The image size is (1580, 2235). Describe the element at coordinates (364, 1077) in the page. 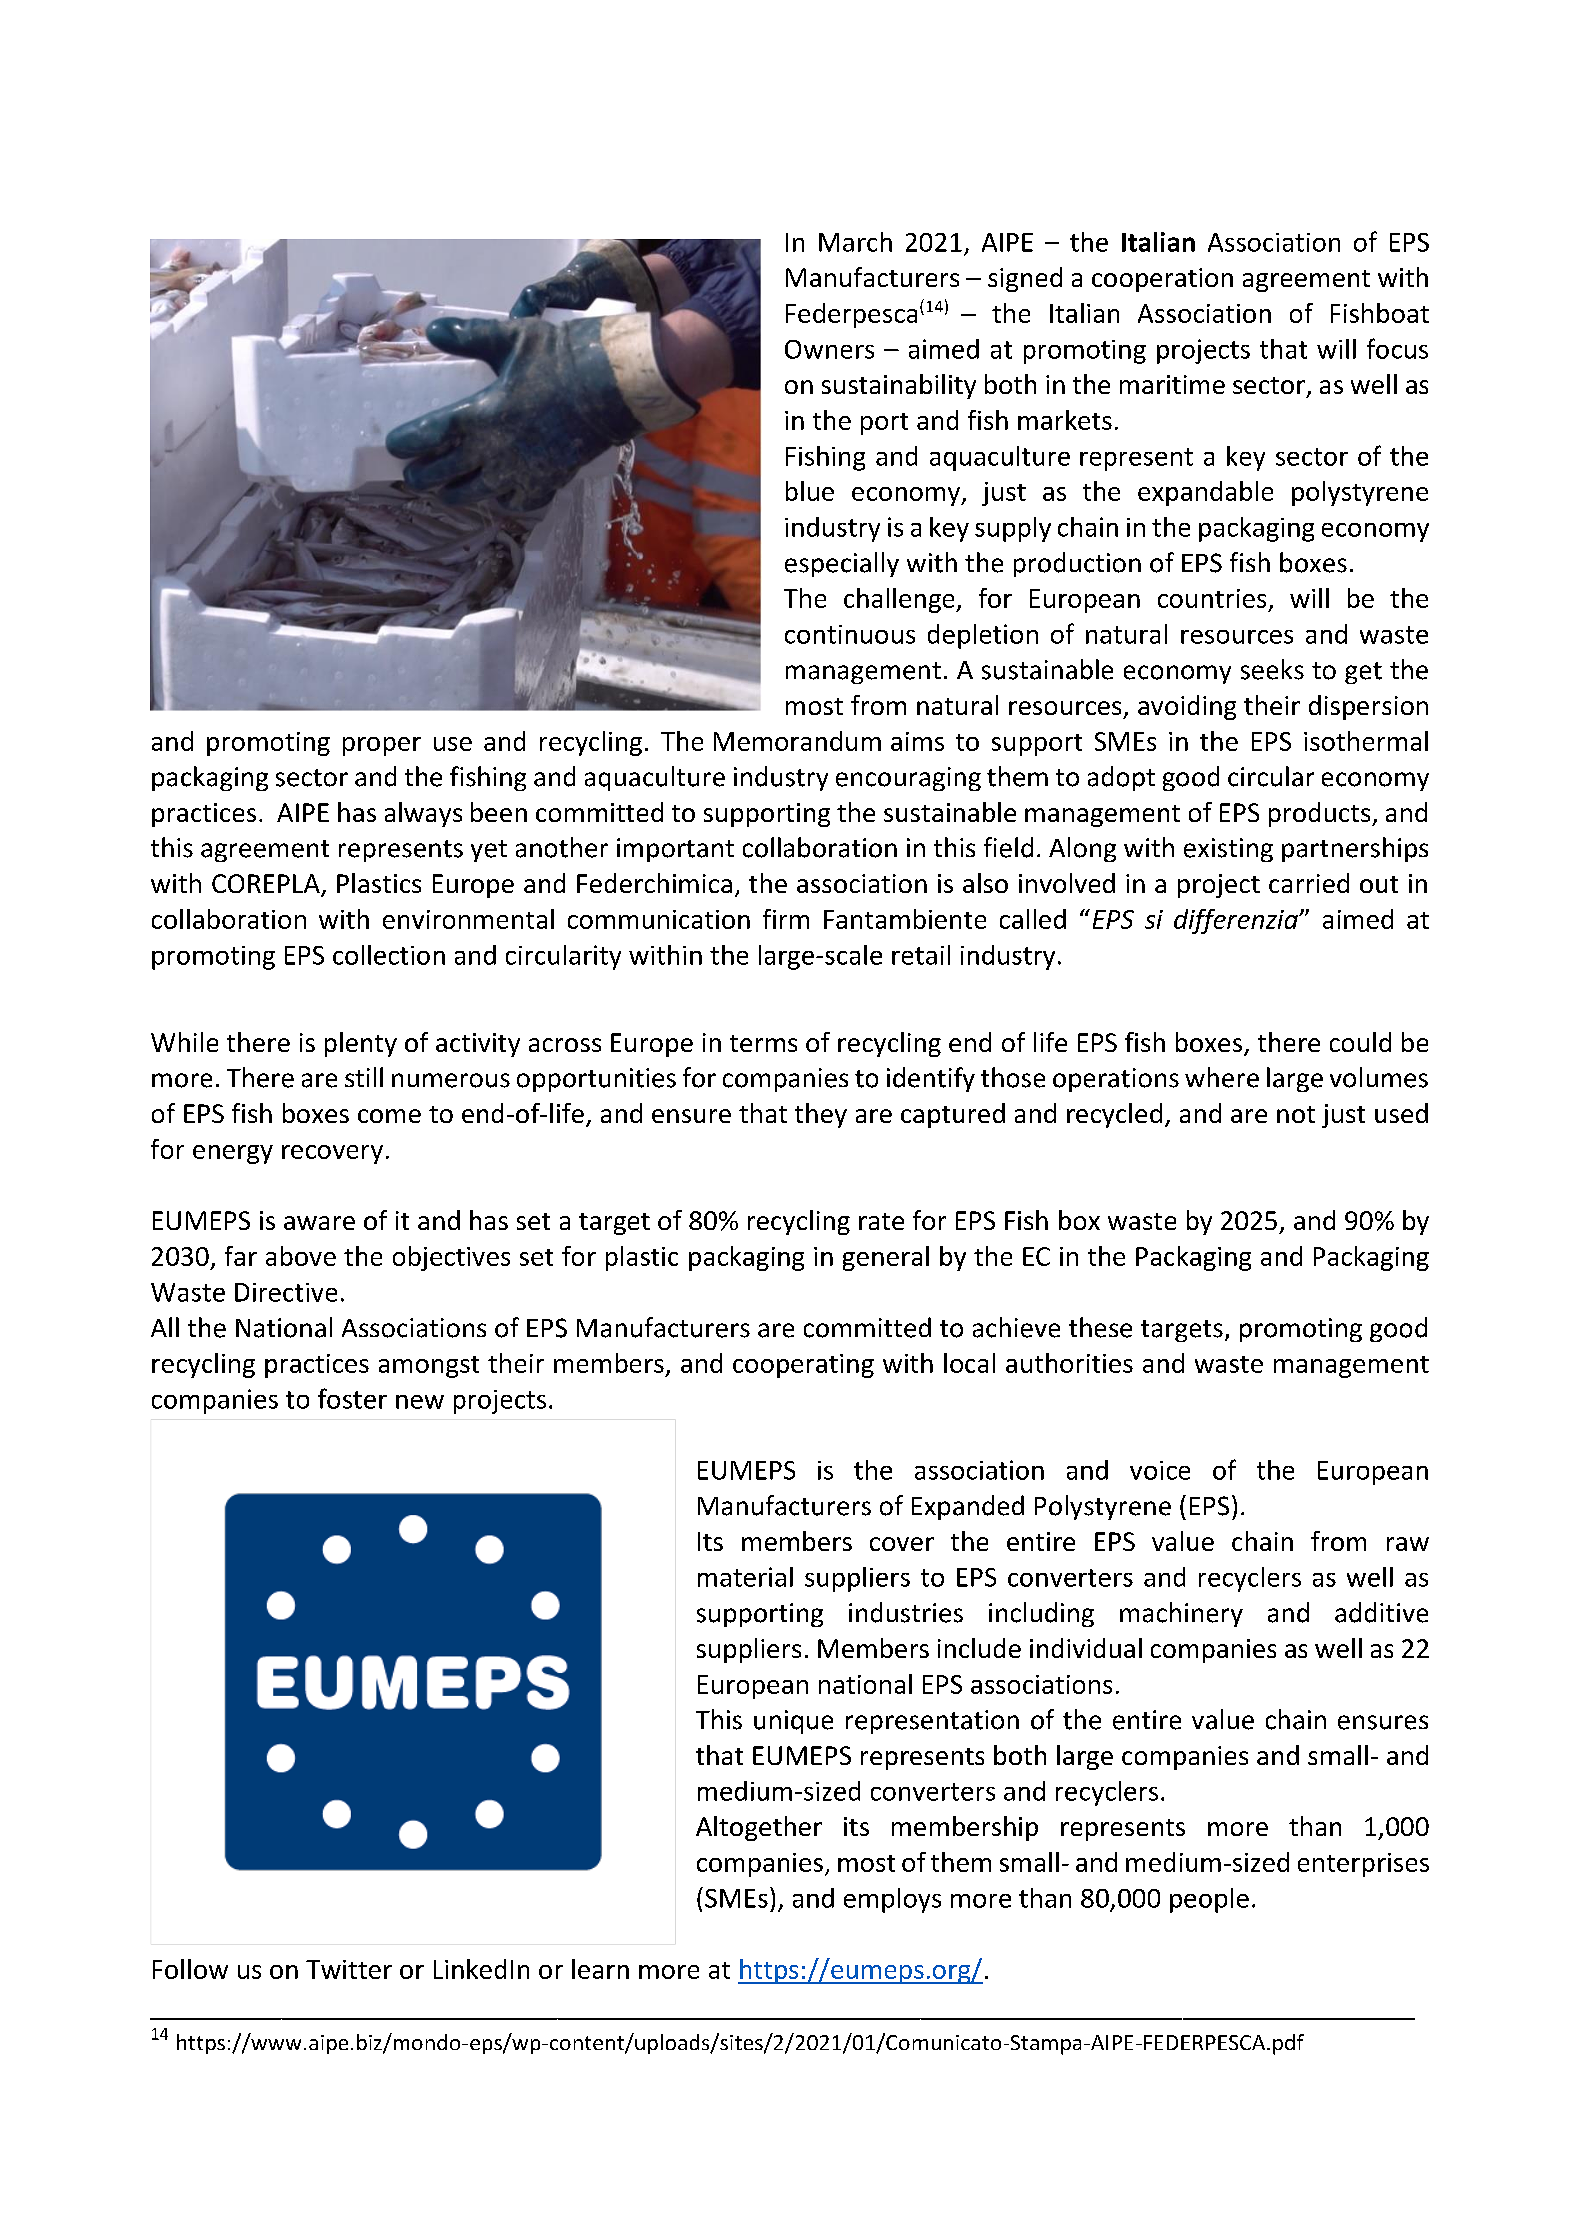

I see `still` at that location.
